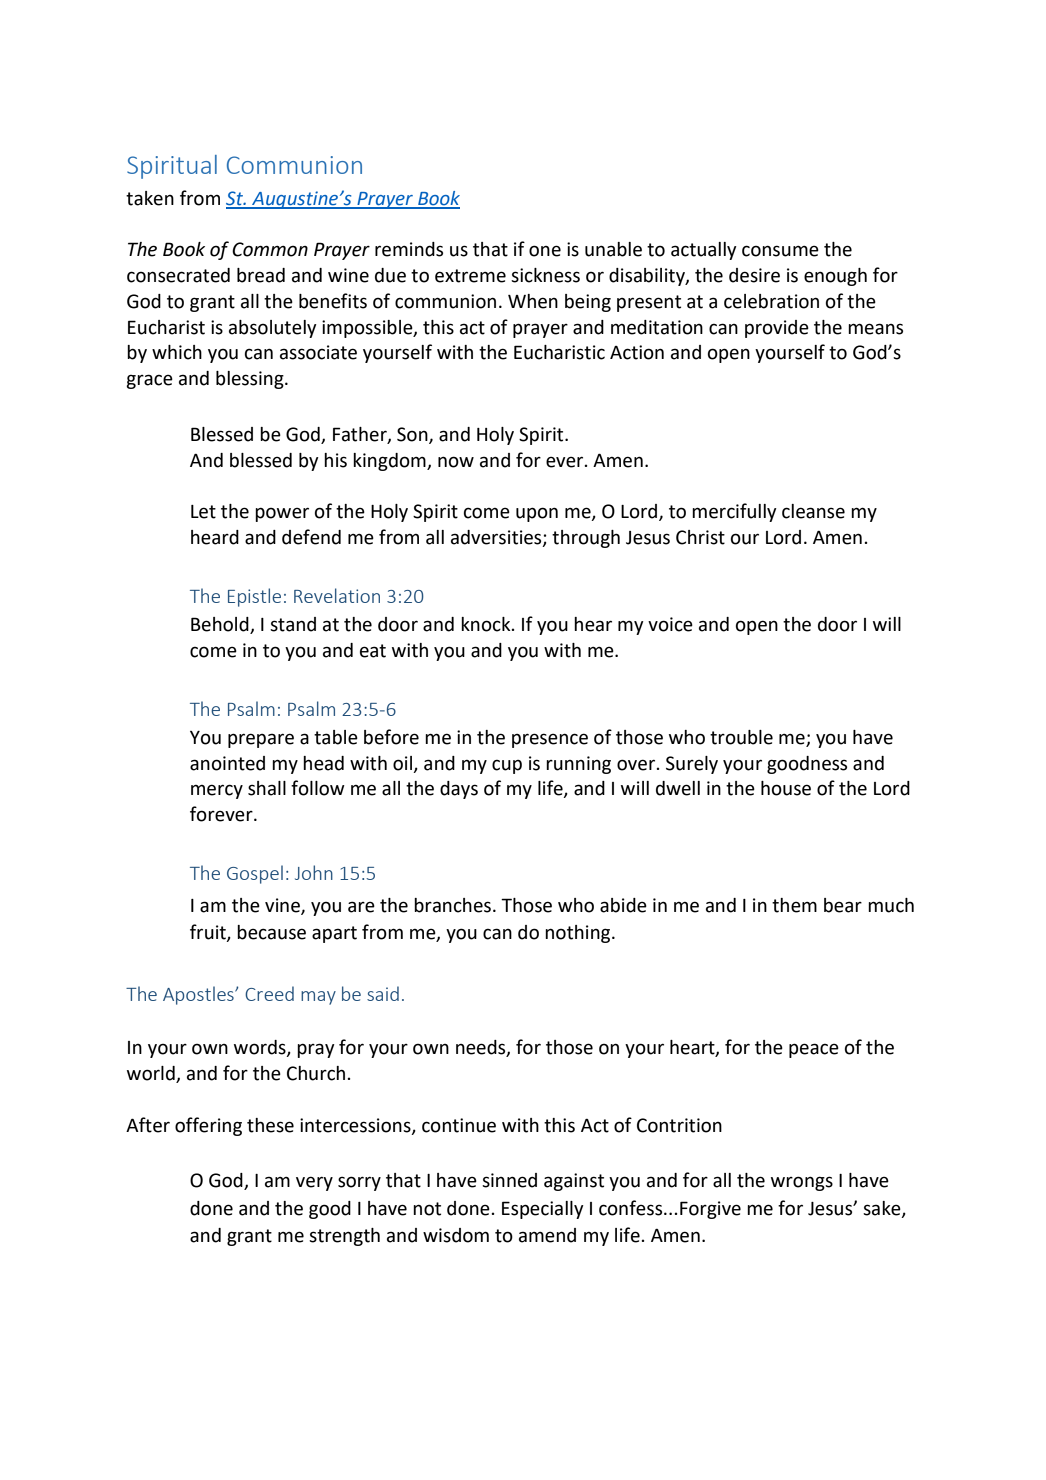 The height and width of the screenshot is (1480, 1046). I want to click on Epistle, so click(254, 597).
